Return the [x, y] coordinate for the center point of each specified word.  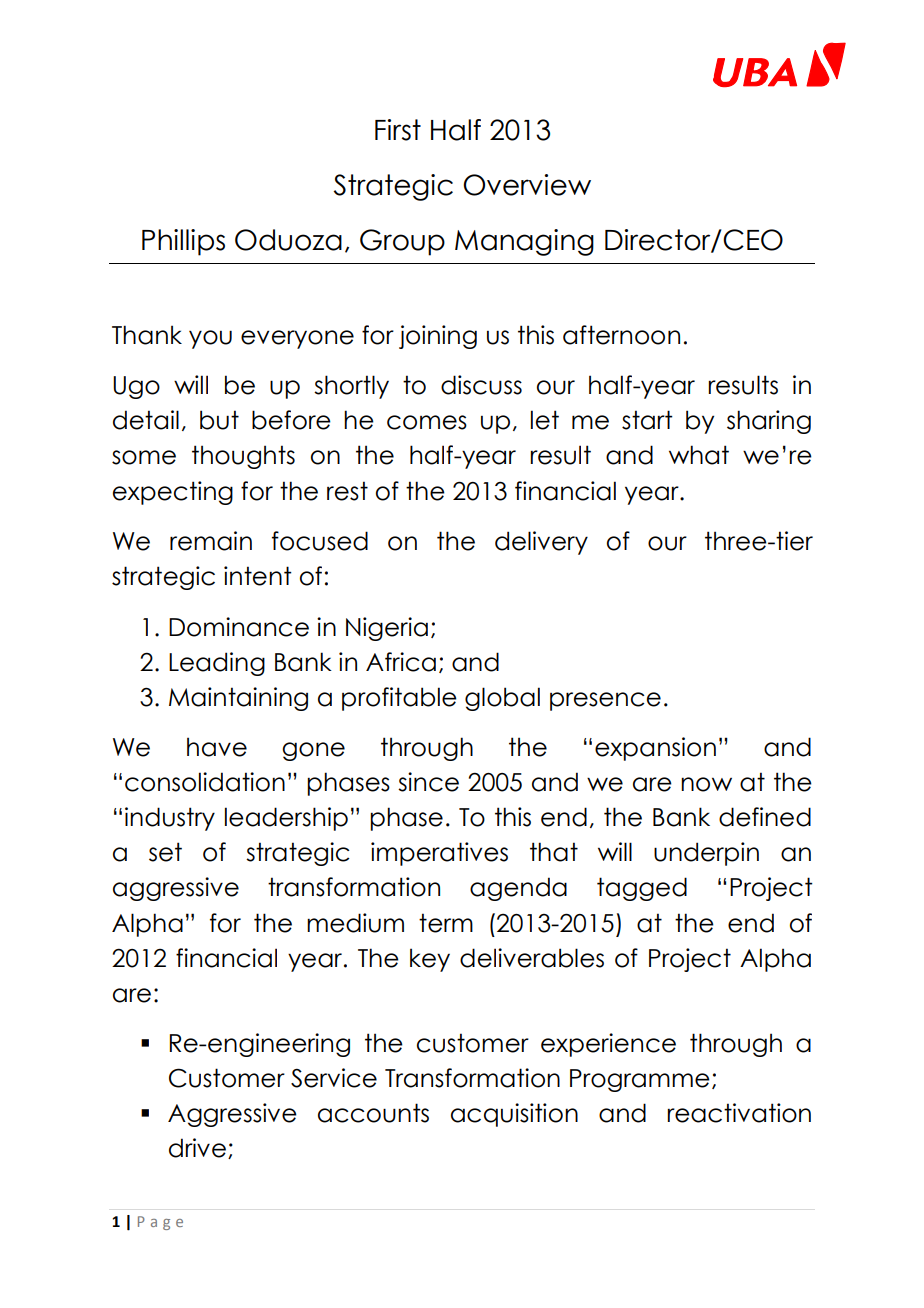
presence [605, 701]
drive [197, 1148]
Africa [401, 662]
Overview [527, 185]
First [398, 130]
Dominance [239, 627]
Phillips [183, 242]
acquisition [514, 1115]
